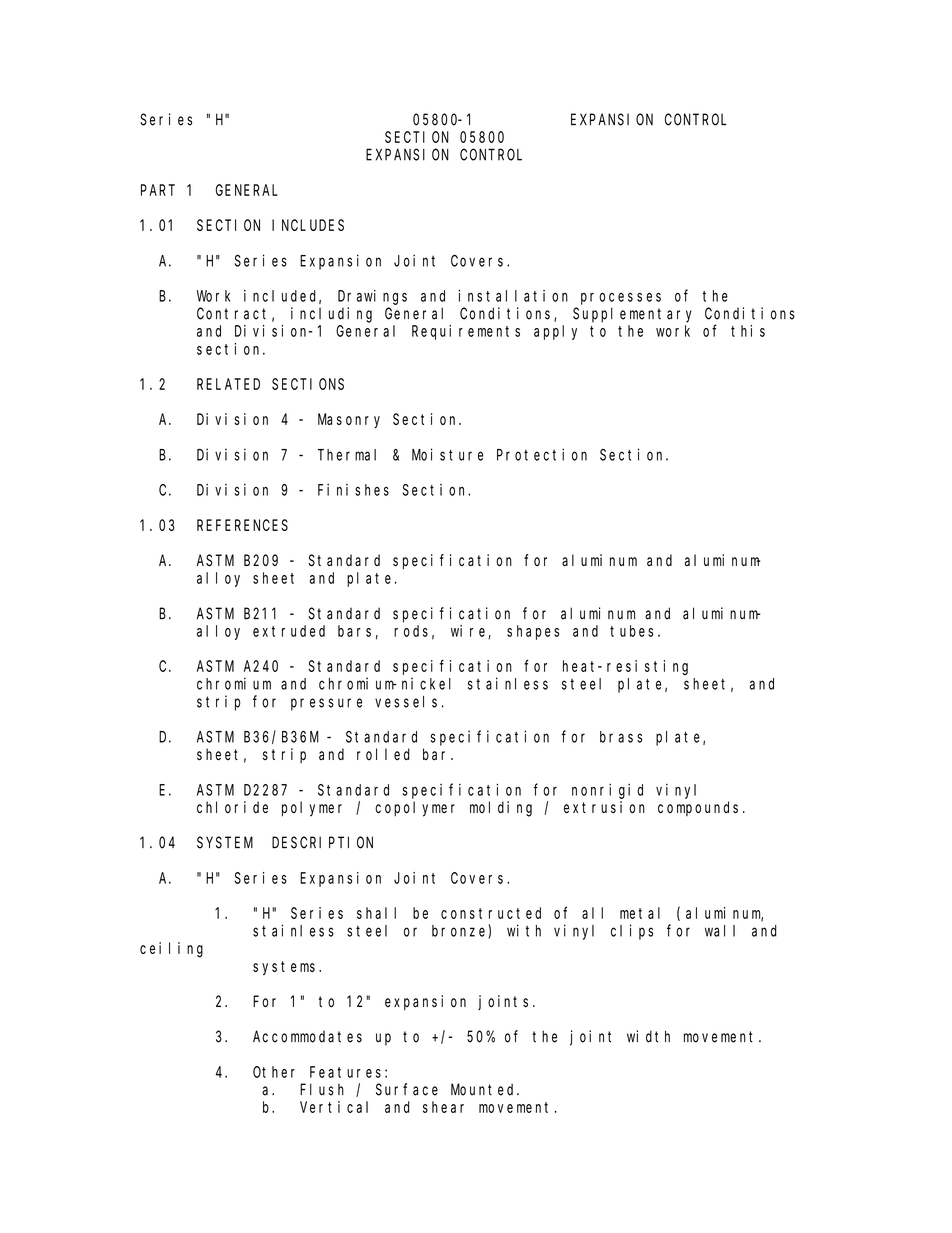 This page has width=952, height=1233. I want to click on Moisture, so click(447, 454).
